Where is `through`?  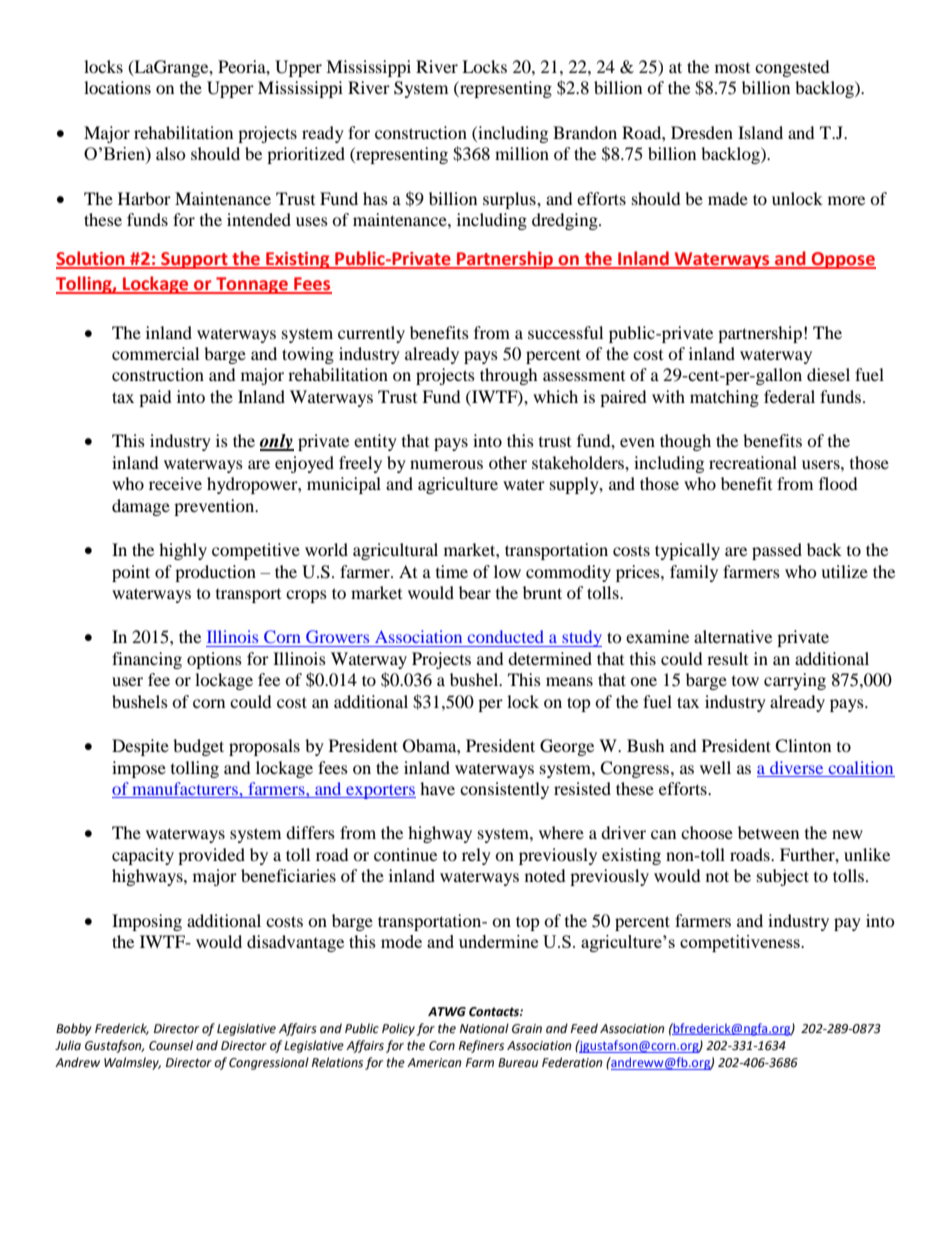
through is located at coordinates (509, 376).
